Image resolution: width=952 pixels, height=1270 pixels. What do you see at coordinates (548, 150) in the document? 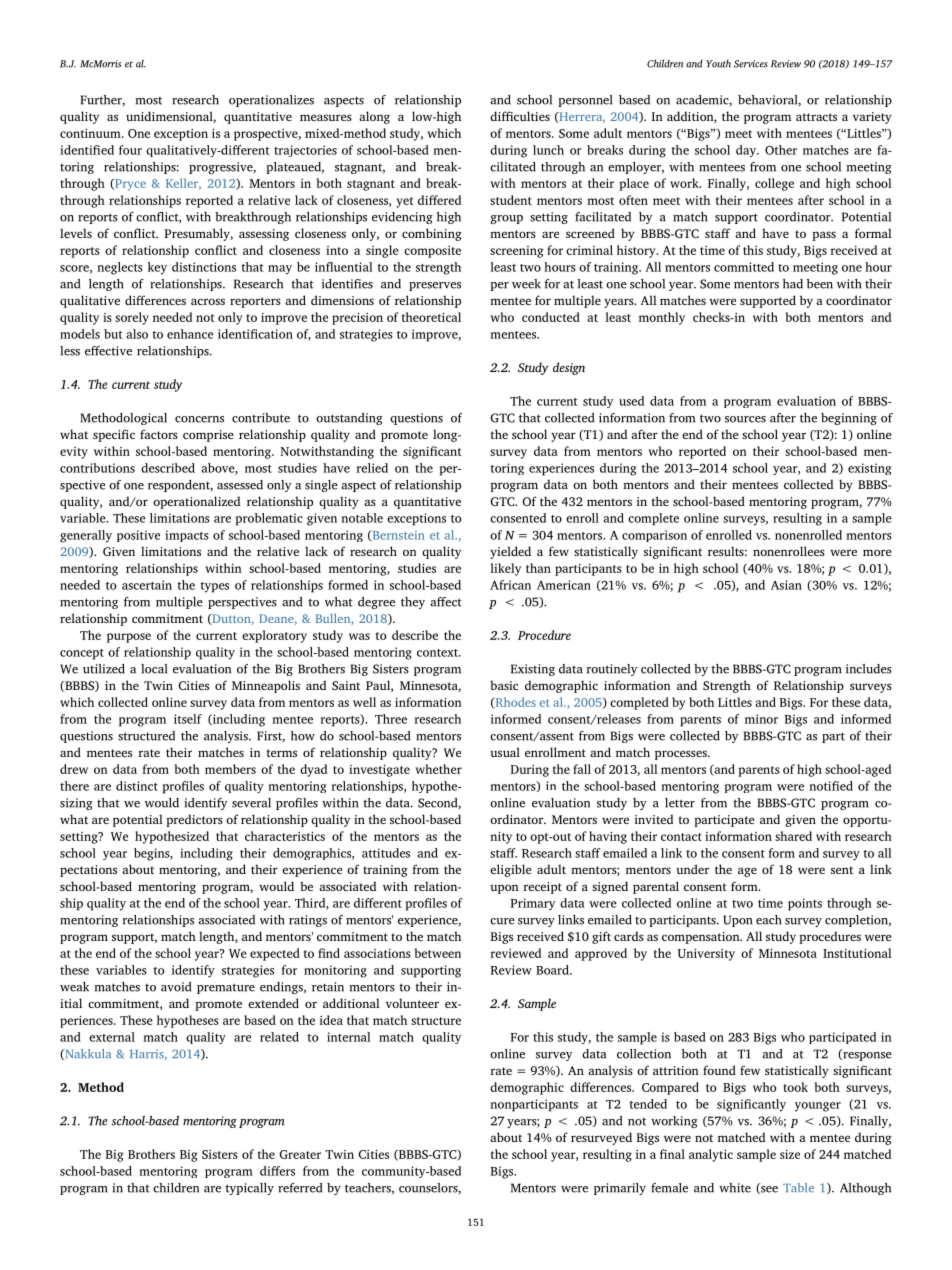
I see `lunch` at bounding box center [548, 150].
